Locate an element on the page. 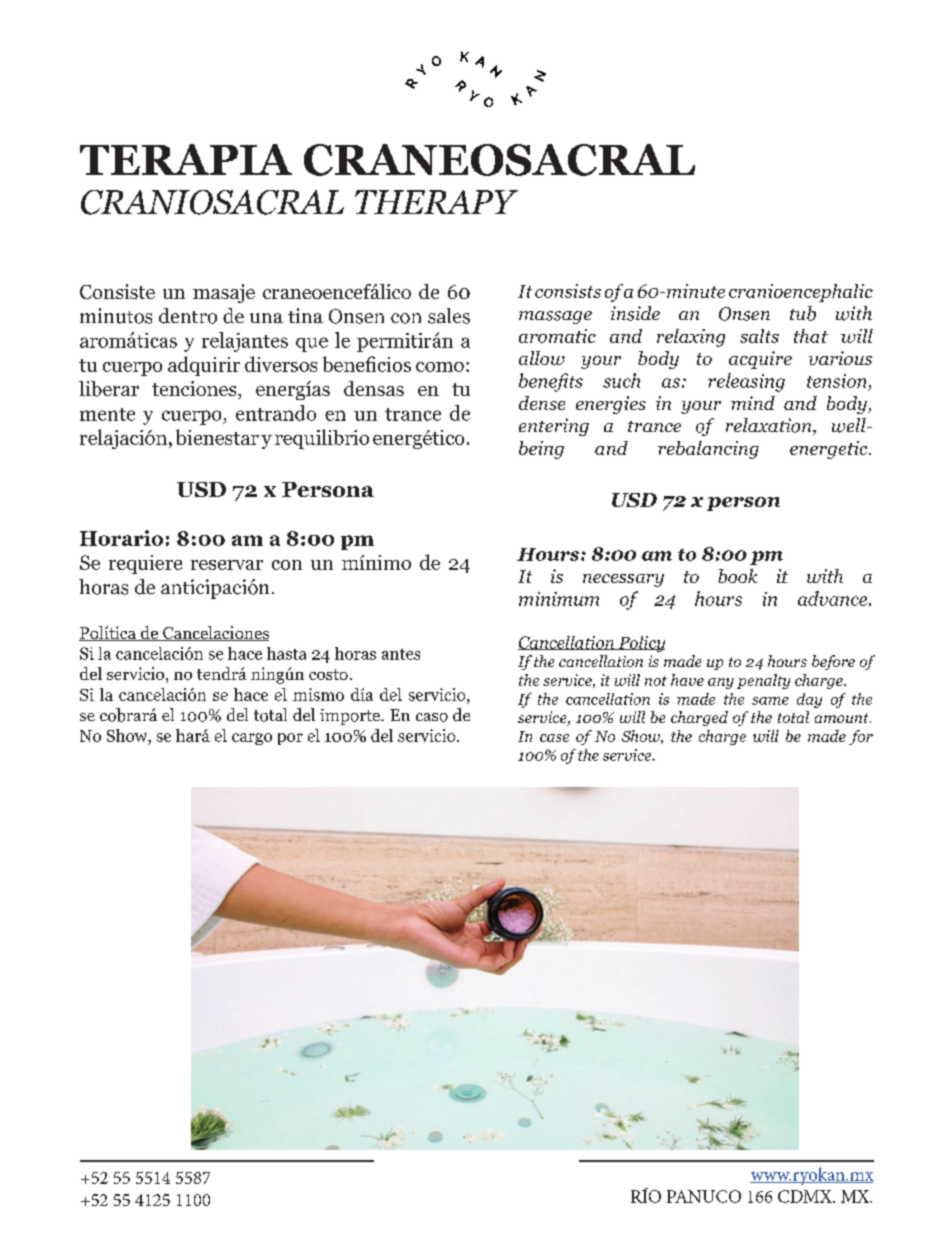  TERAPIA is located at coordinates (186, 159).
